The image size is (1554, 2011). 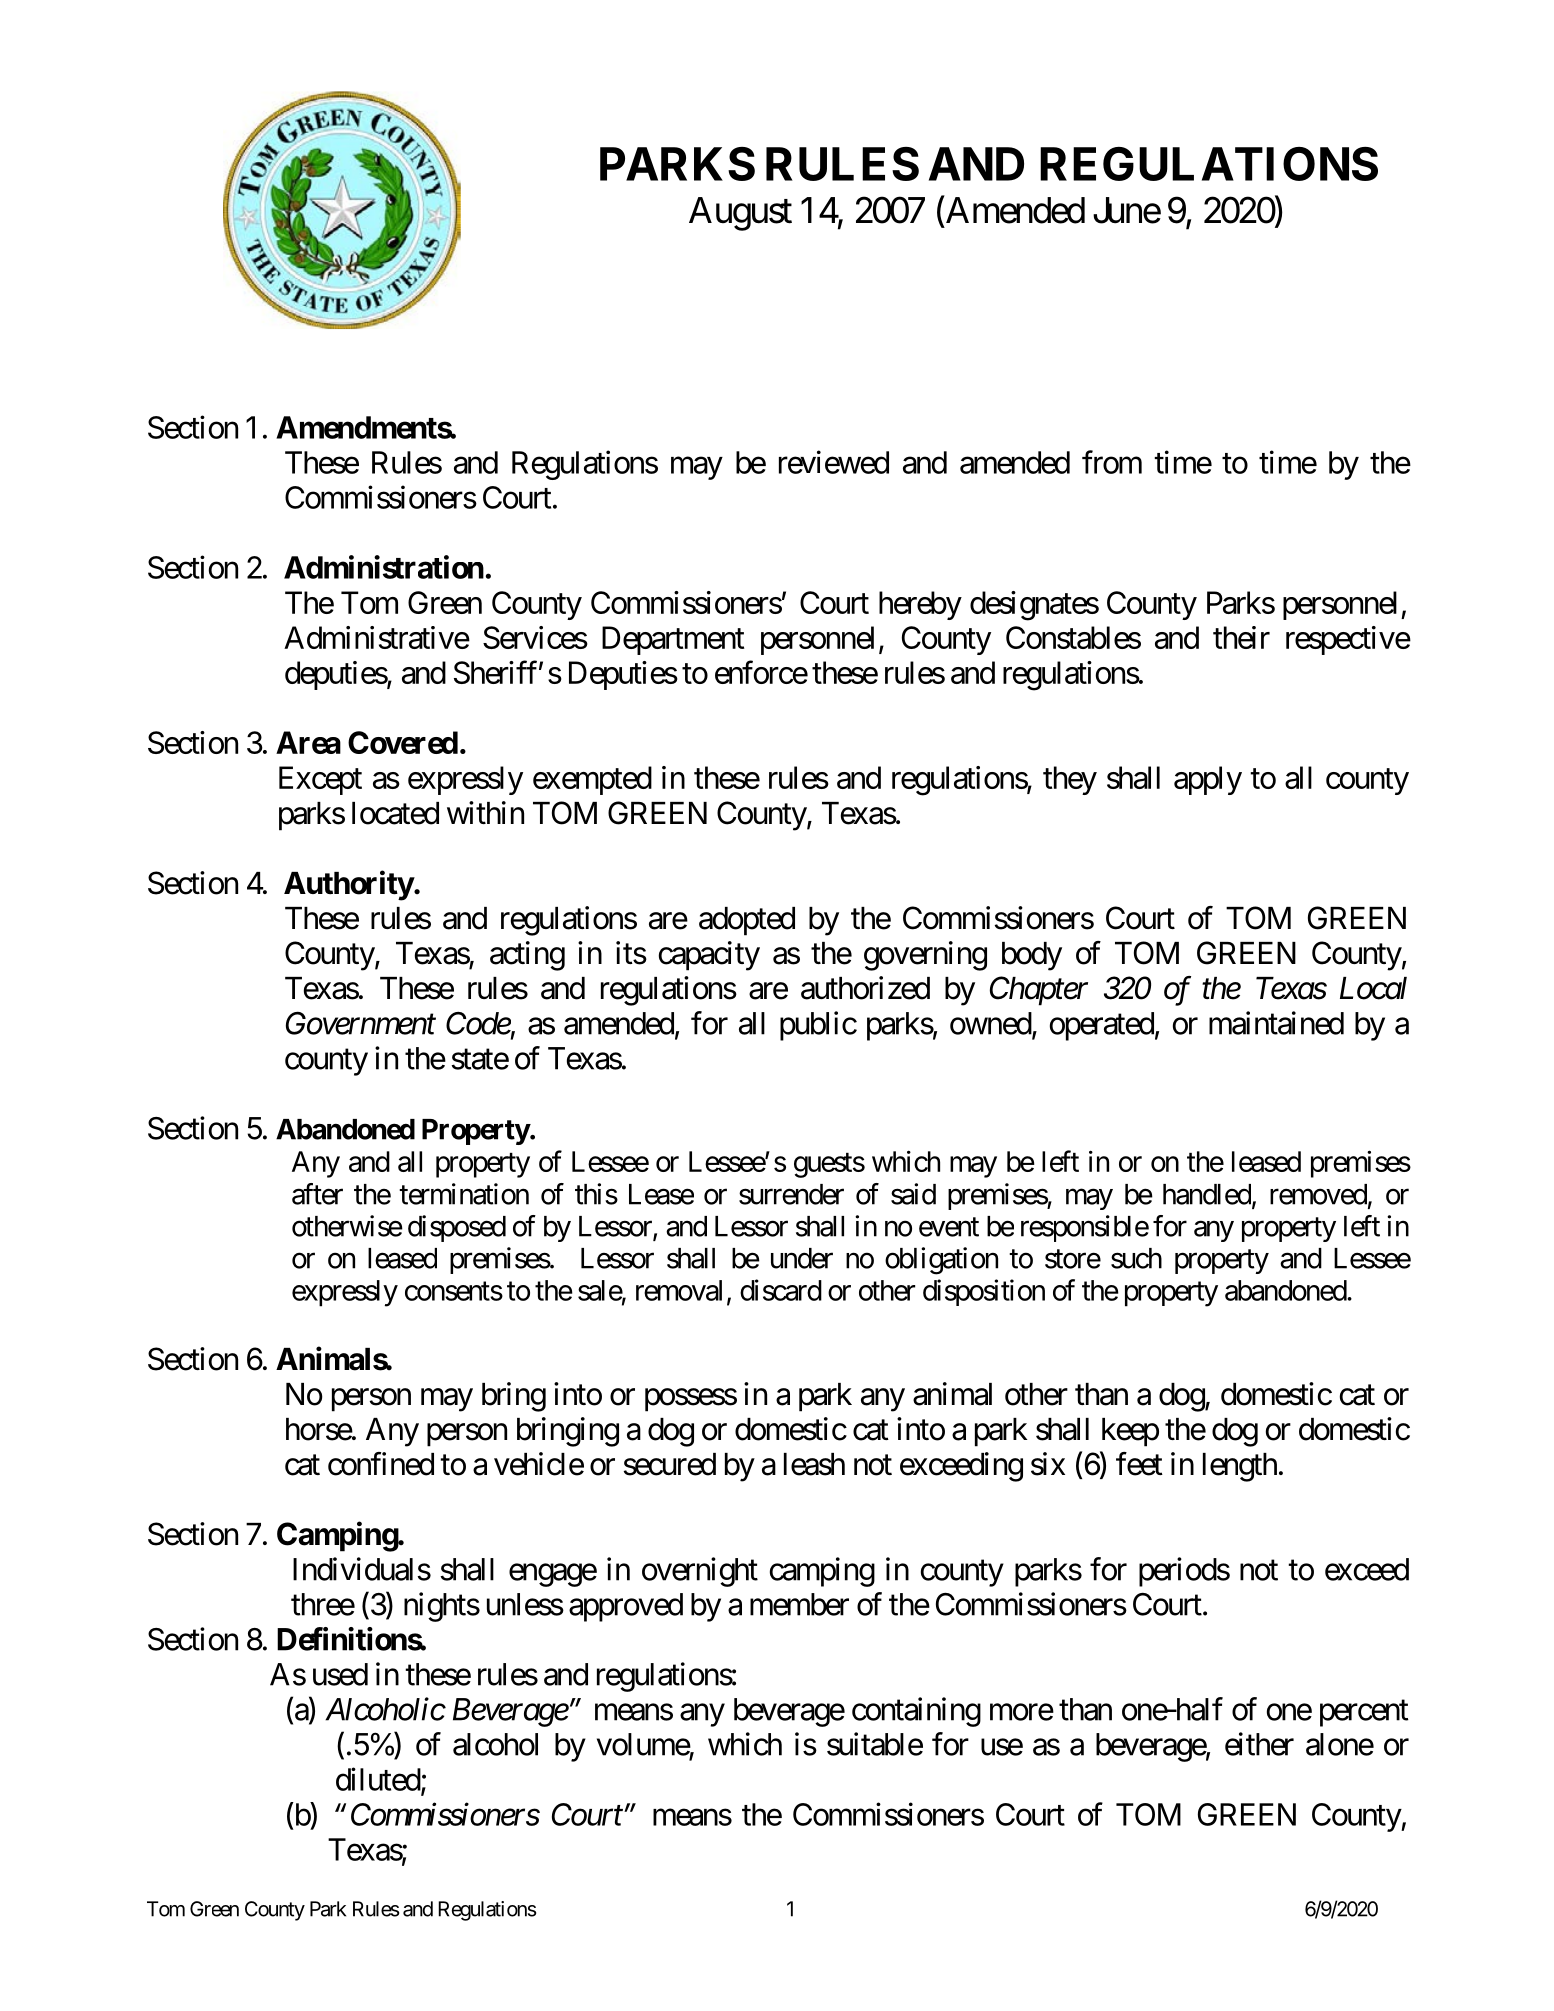 I want to click on leash, so click(x=814, y=1464).
